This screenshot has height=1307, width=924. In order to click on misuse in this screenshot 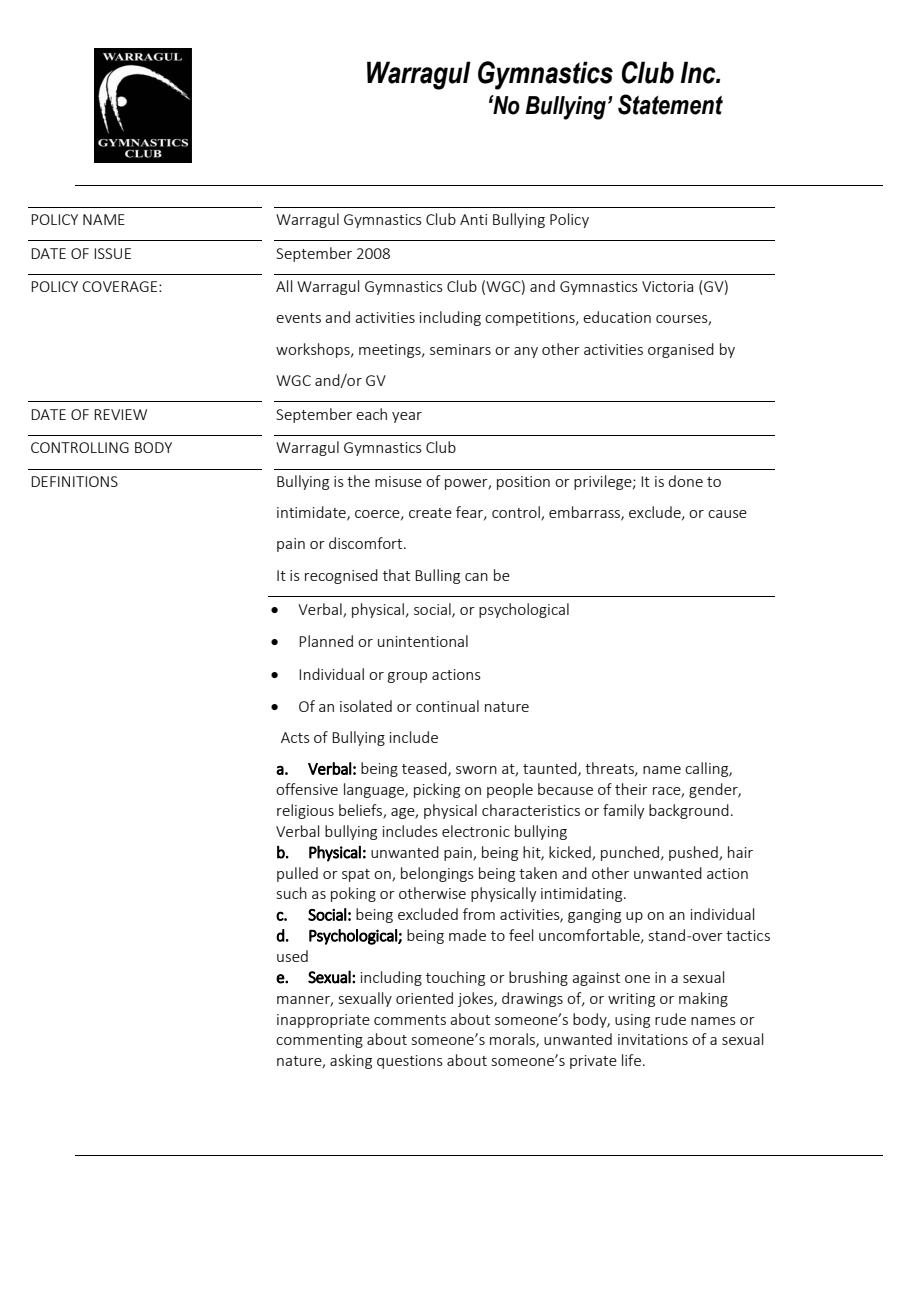, I will do `click(398, 481)`.
